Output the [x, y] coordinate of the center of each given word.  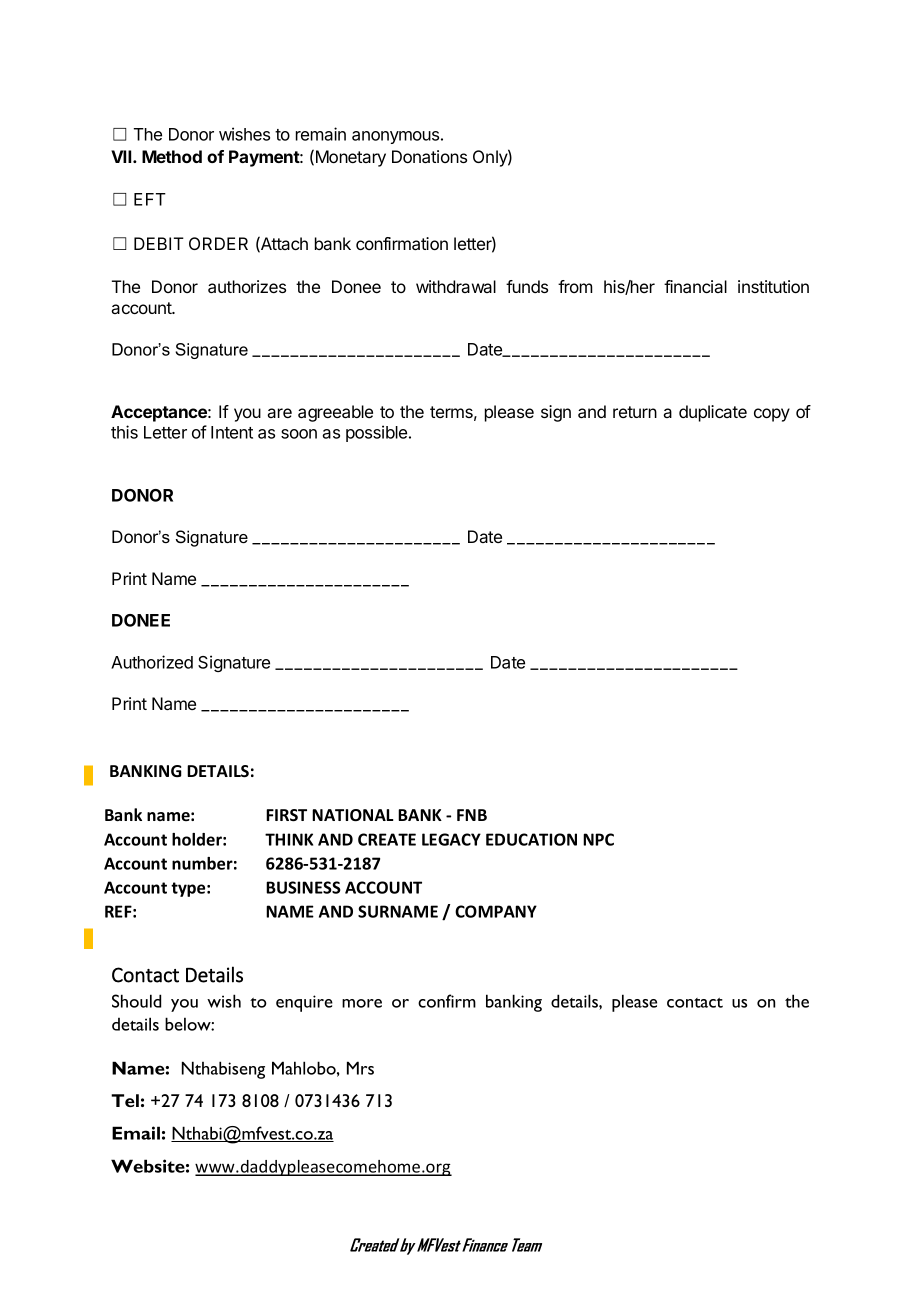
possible [378, 433]
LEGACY [451, 839]
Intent [232, 432]
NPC [598, 839]
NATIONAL [352, 815]
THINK [289, 839]
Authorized [152, 662]
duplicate [713, 413]
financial [695, 286]
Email [136, 1133]
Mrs [360, 1068]
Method [172, 156]
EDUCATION [531, 839]
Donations [429, 156]
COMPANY [496, 911]
